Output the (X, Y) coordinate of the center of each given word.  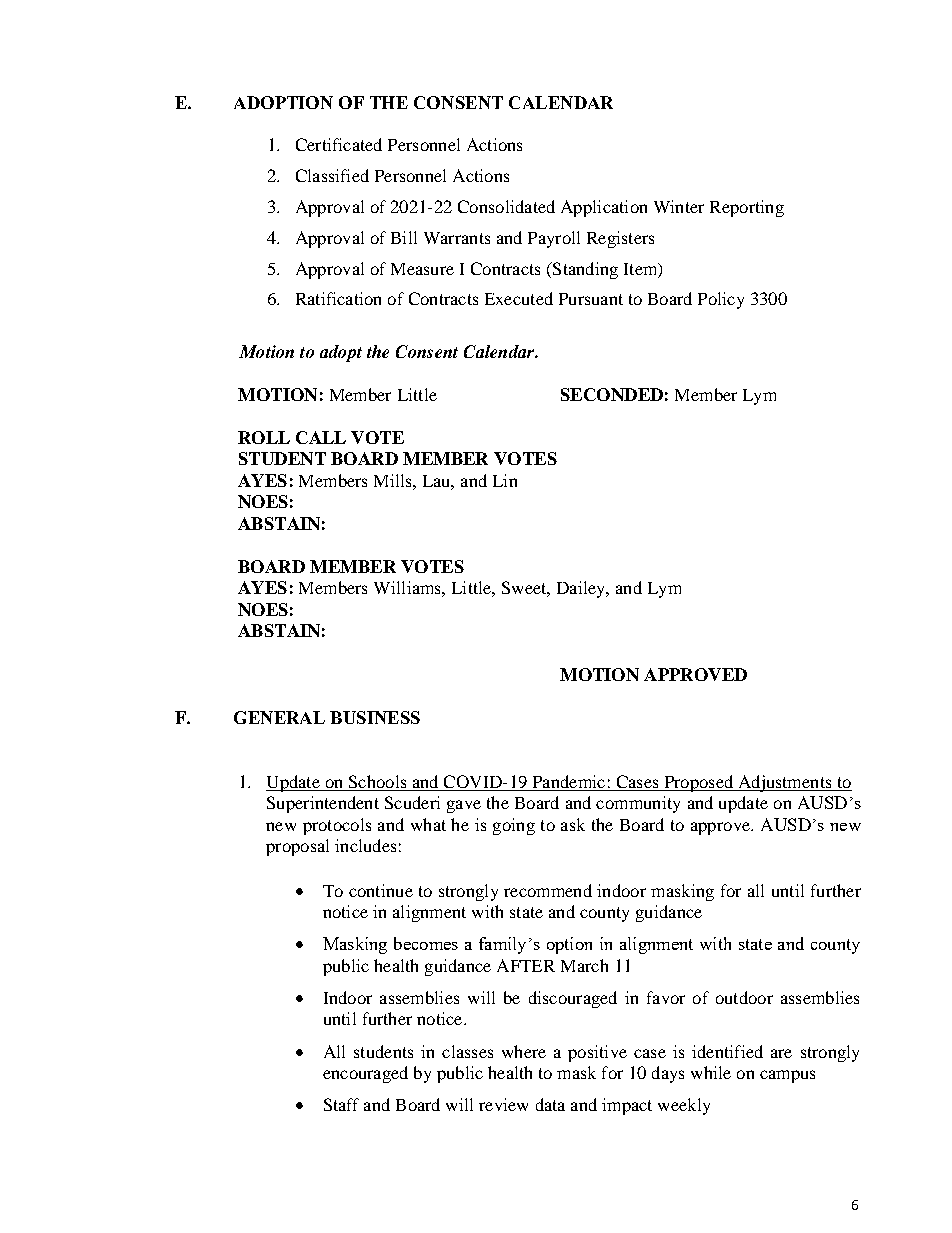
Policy (721, 300)
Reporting (747, 208)
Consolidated (506, 206)
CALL (321, 437)
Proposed (698, 783)
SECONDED (612, 394)
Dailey (582, 589)
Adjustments (785, 783)
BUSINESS (375, 717)
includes (365, 845)
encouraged (365, 1074)
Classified (332, 175)
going (514, 826)
